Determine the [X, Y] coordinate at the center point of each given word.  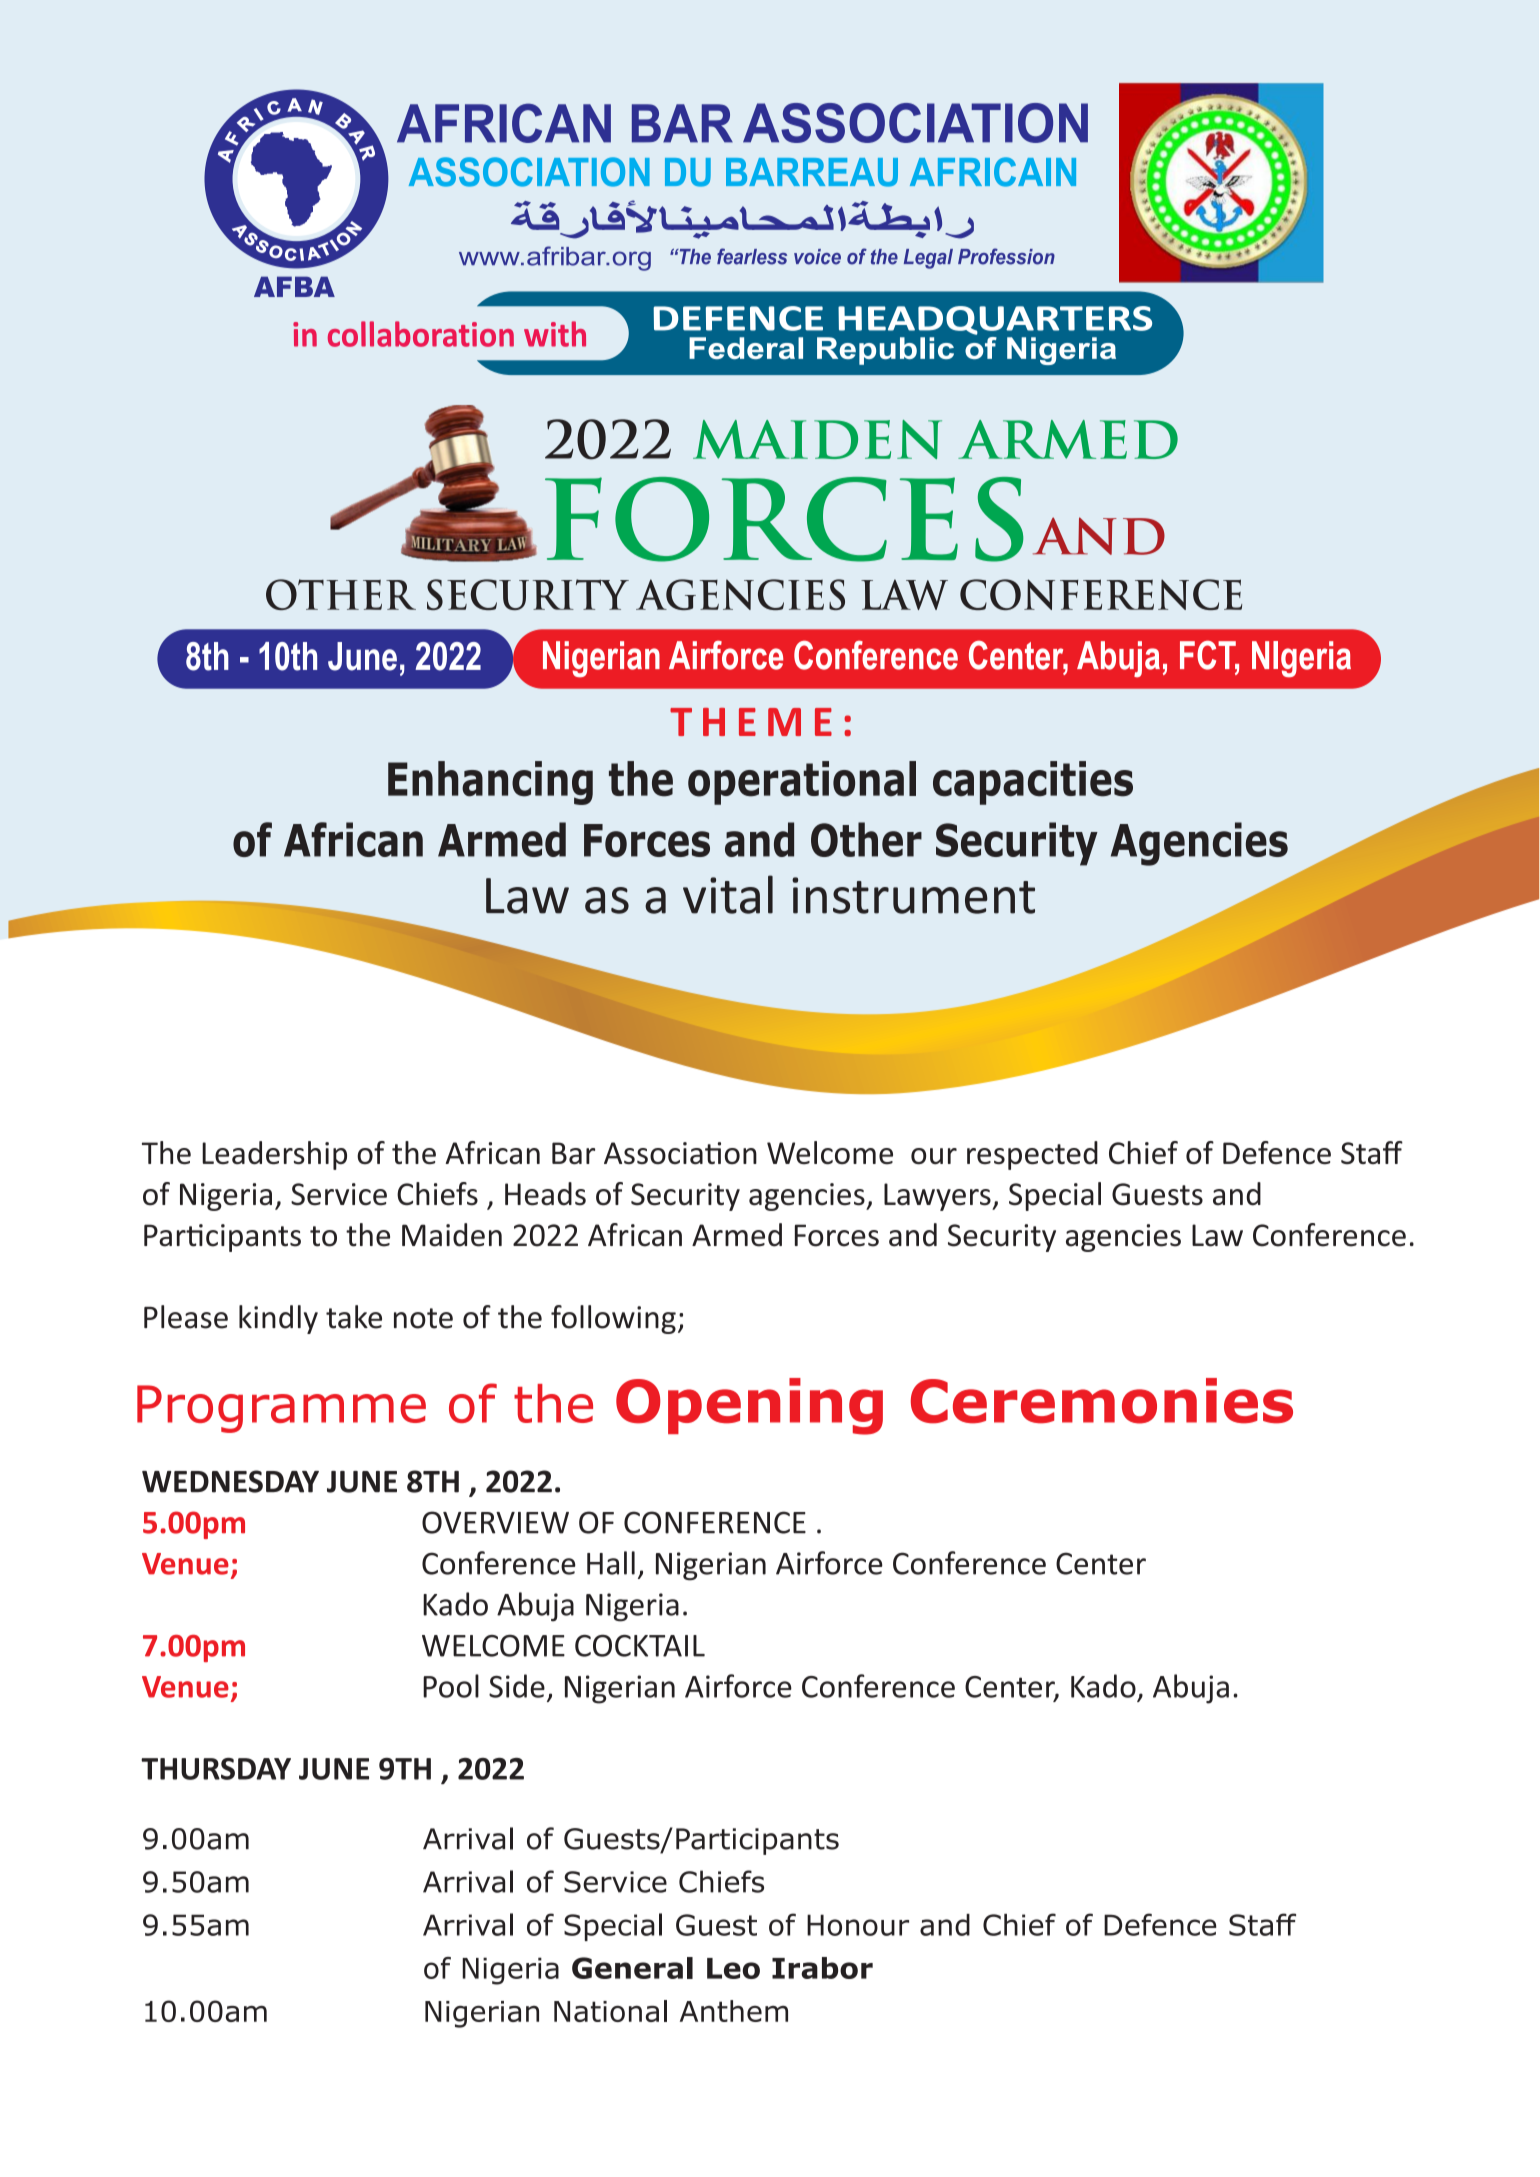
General [632, 1968]
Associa [653, 1153]
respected [1032, 1155]
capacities [1033, 783]
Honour [858, 1925]
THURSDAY [216, 1769]
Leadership [274, 1155]
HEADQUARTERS [995, 320]
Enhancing [490, 783]
